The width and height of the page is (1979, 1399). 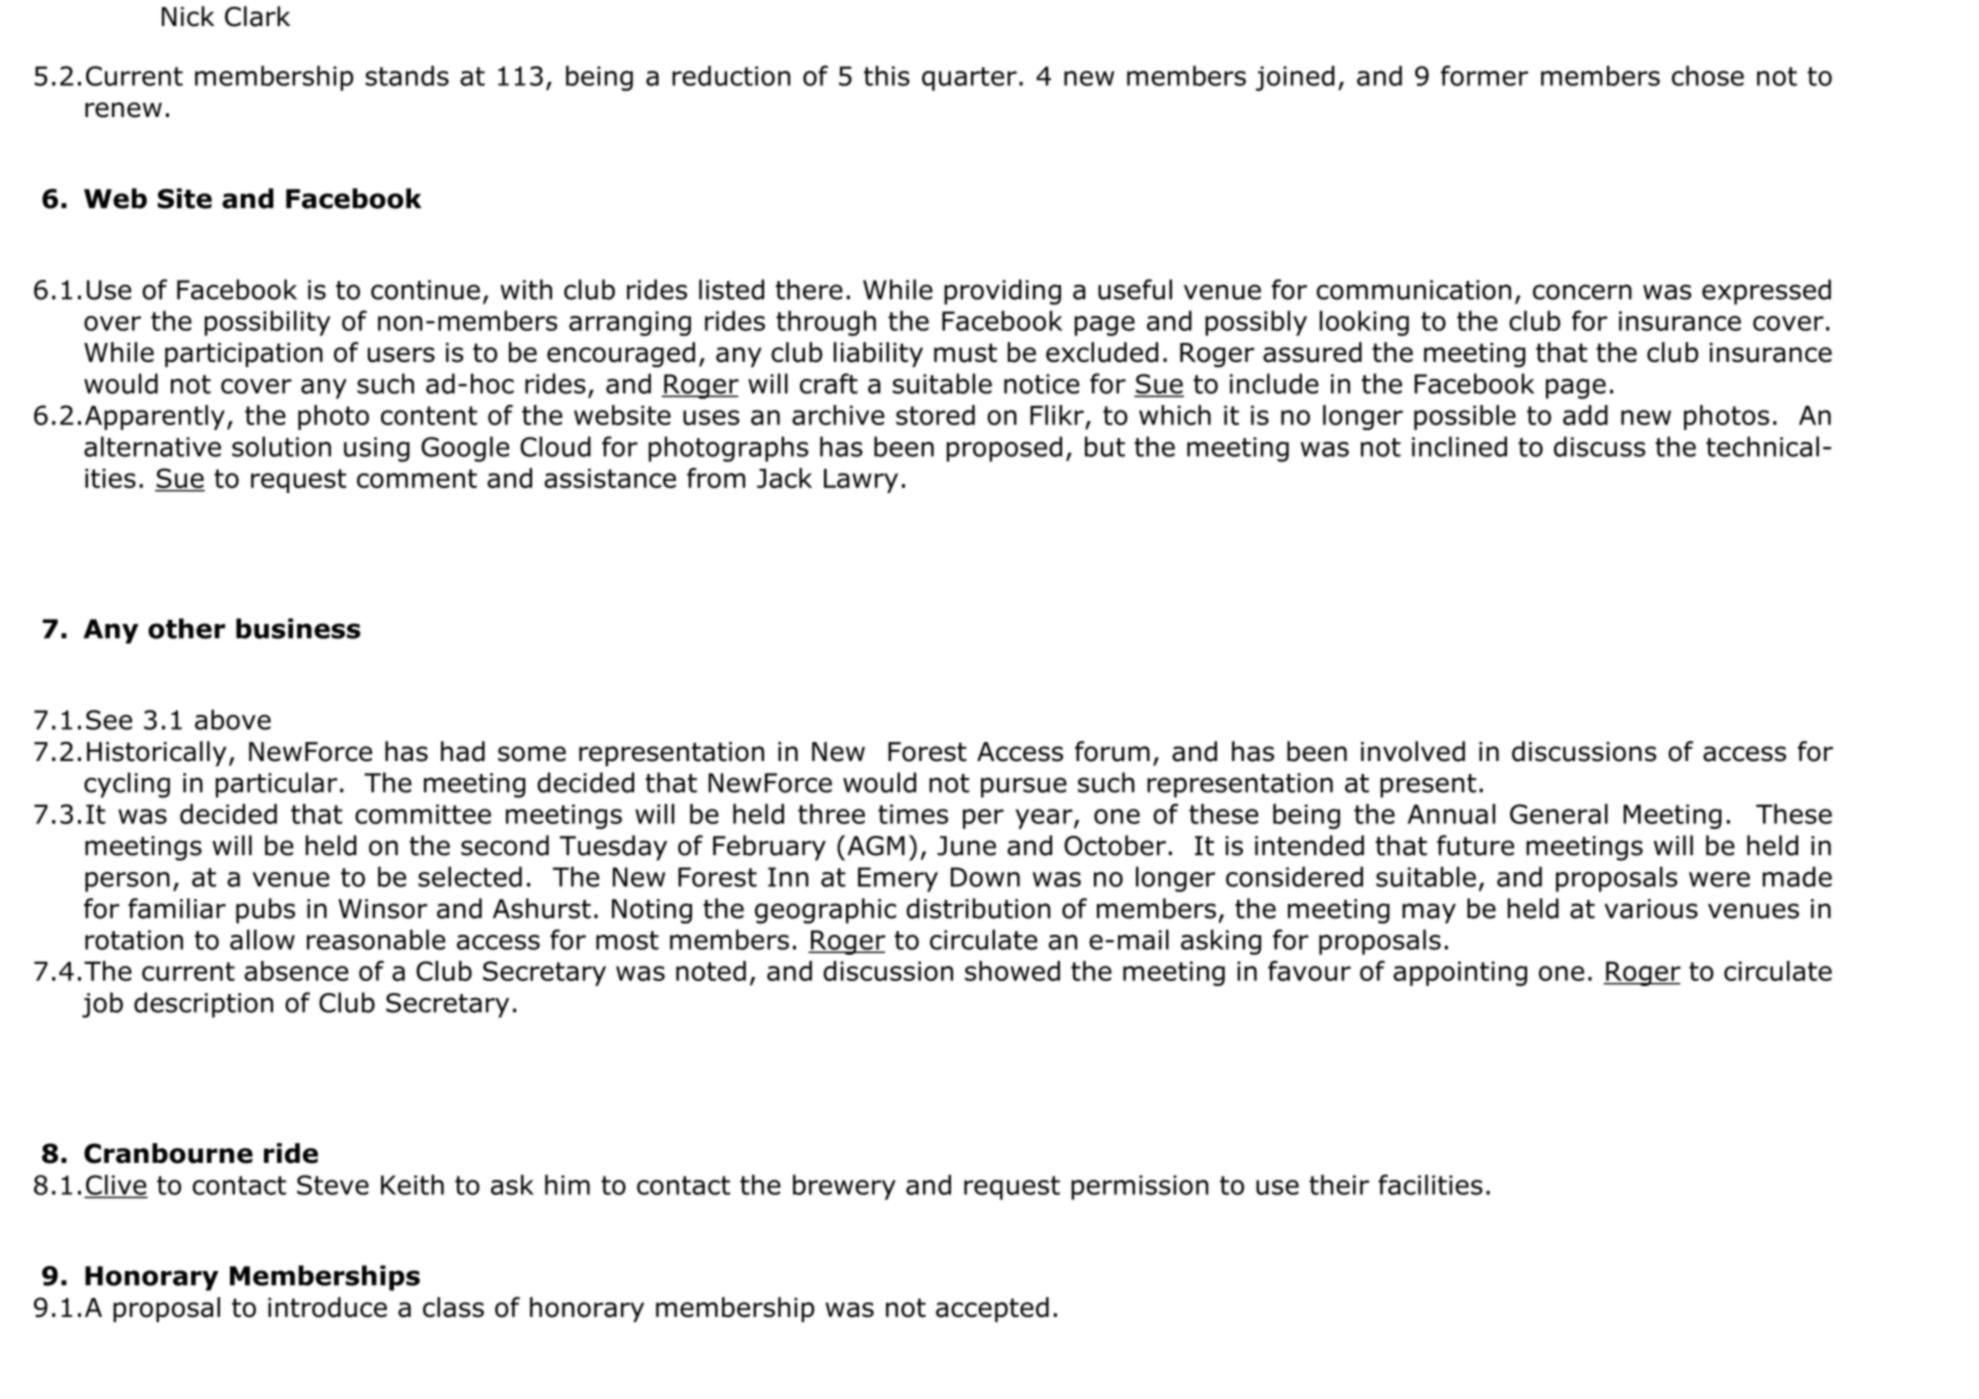 I want to click on proposed, so click(x=1004, y=449).
